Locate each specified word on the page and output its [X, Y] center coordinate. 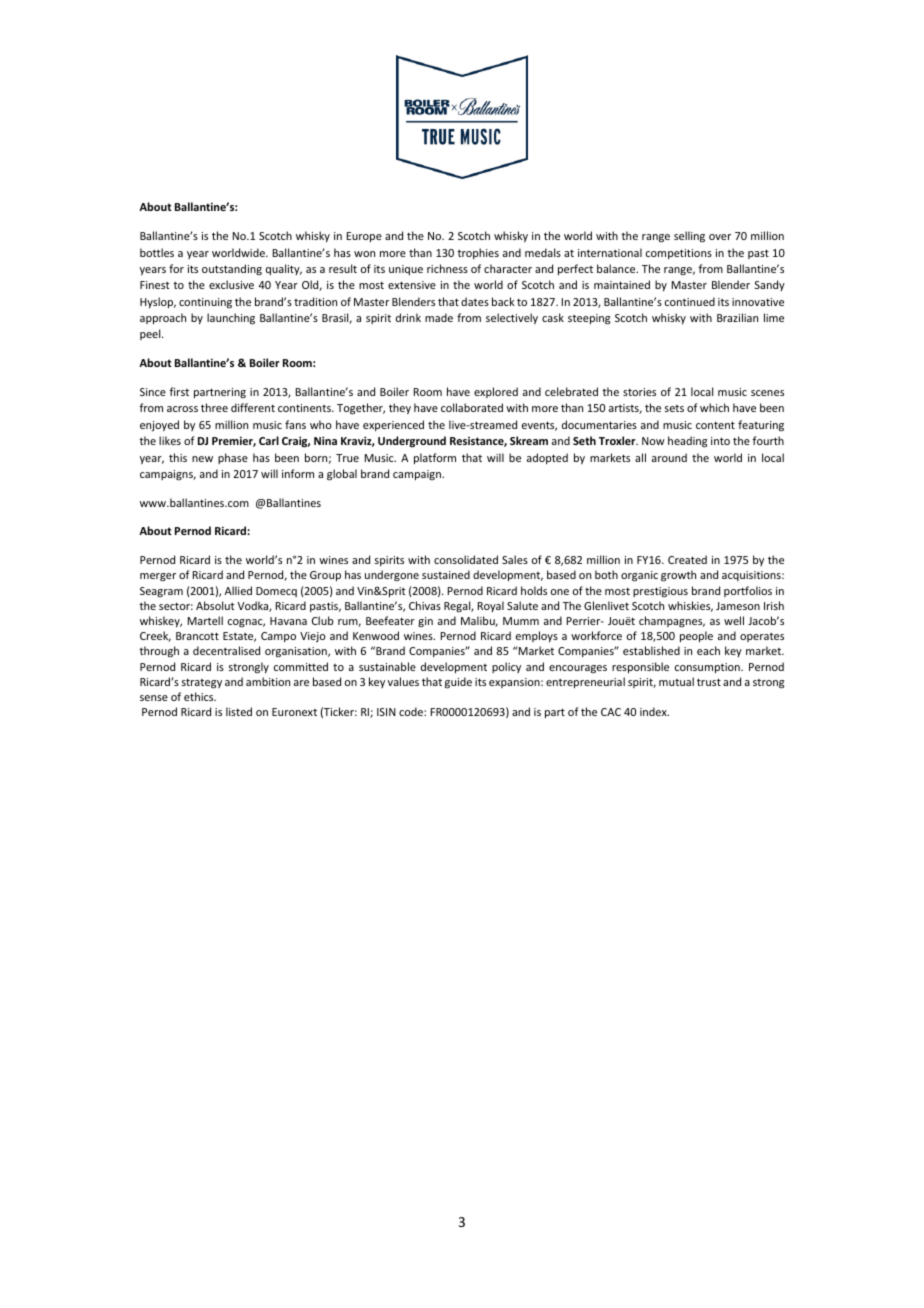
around [669, 457]
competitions [679, 254]
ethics [200, 696]
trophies [478, 253]
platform [435, 458]
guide [458, 683]
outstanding [232, 269]
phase [233, 458]
